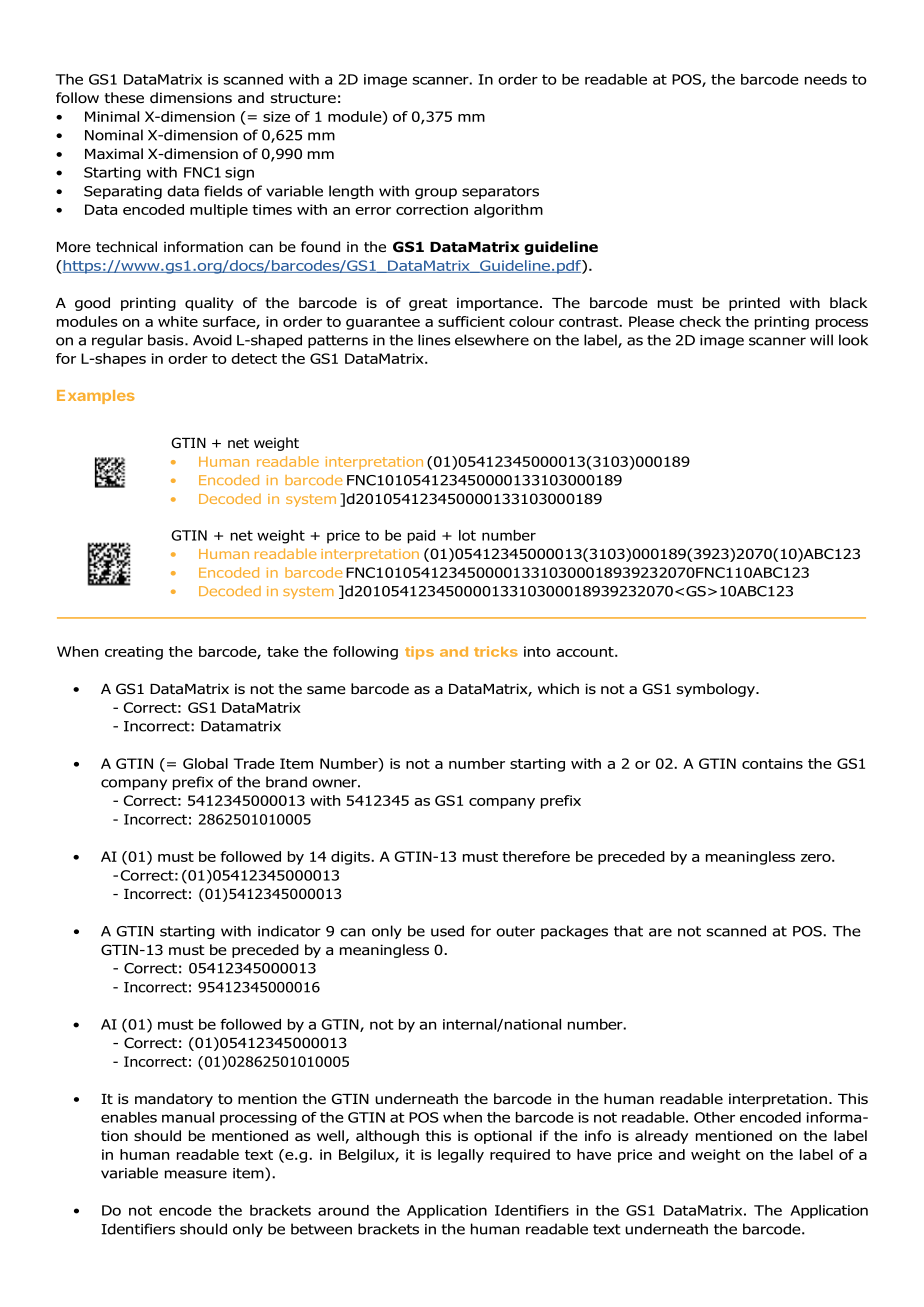 The image size is (924, 1307). Describe the element at coordinates (772, 763) in the document. I see `contains` at that location.
